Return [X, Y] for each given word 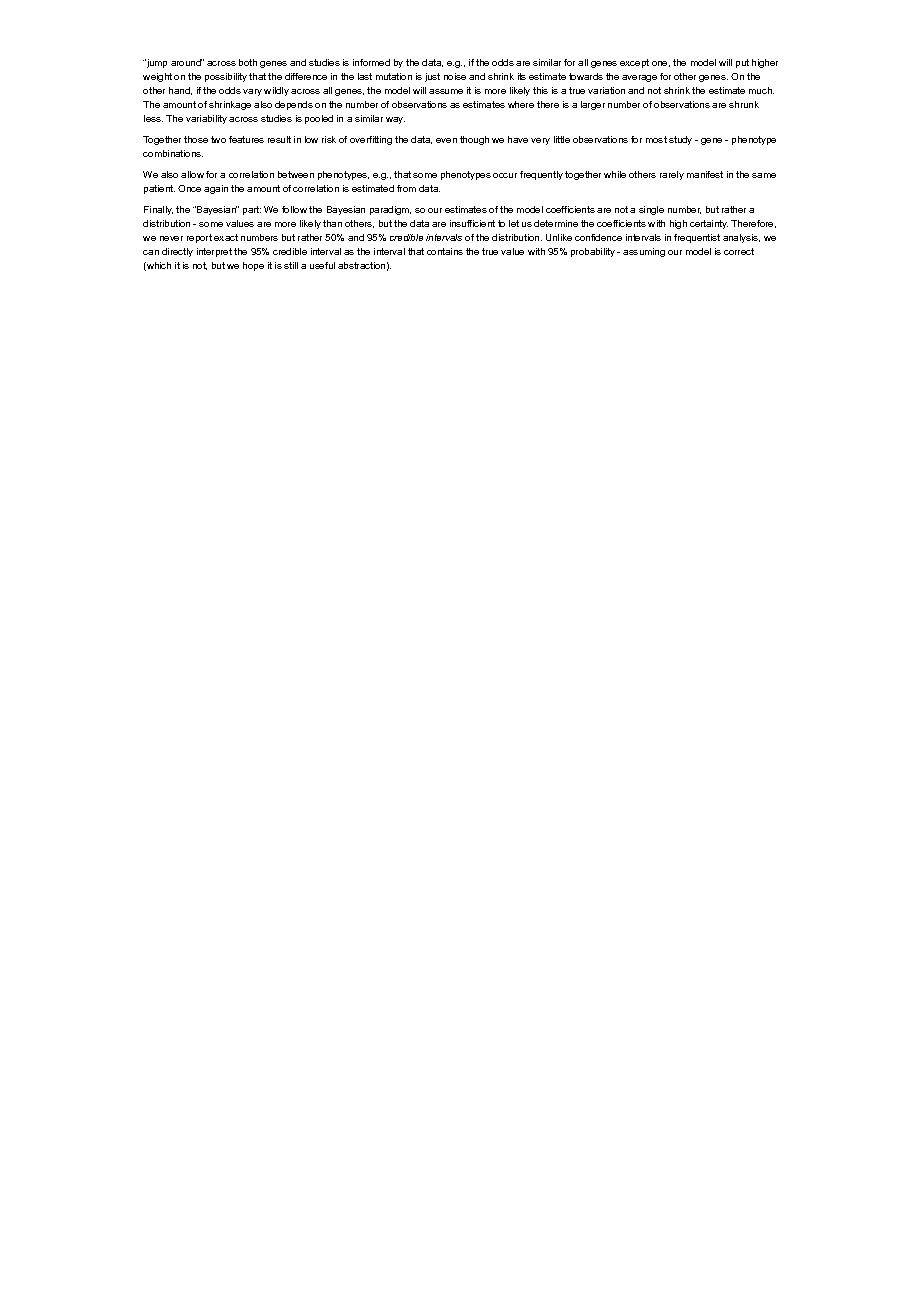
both [248, 62]
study [680, 140]
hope [253, 266]
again [216, 189]
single [651, 210]
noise [455, 76]
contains [445, 251]
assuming [644, 252]
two [218, 139]
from [406, 188]
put [742, 63]
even [446, 140]
